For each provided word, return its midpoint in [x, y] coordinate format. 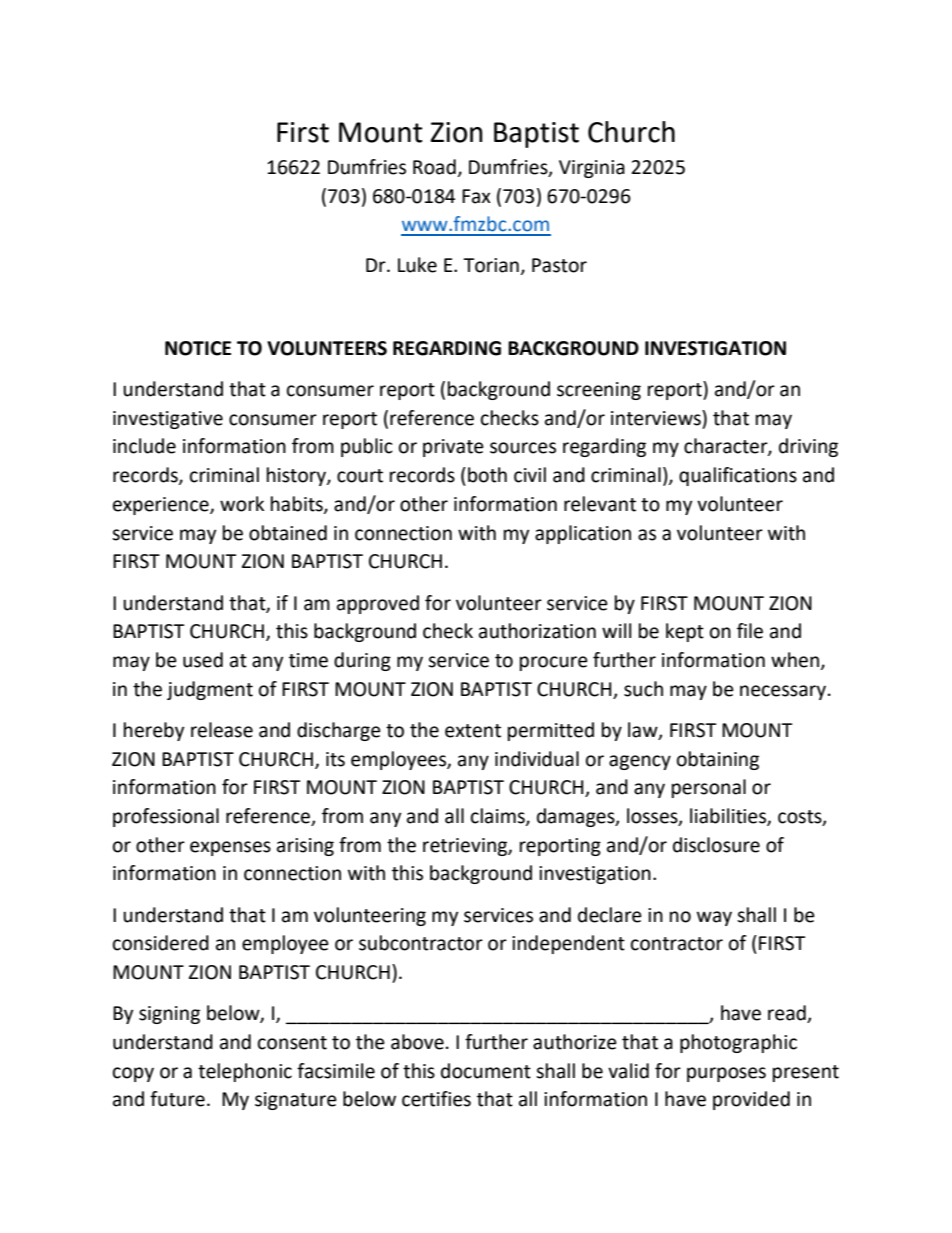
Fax [476, 196]
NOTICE [198, 348]
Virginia [592, 169]
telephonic [245, 1072]
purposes [726, 1074]
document [486, 1071]
